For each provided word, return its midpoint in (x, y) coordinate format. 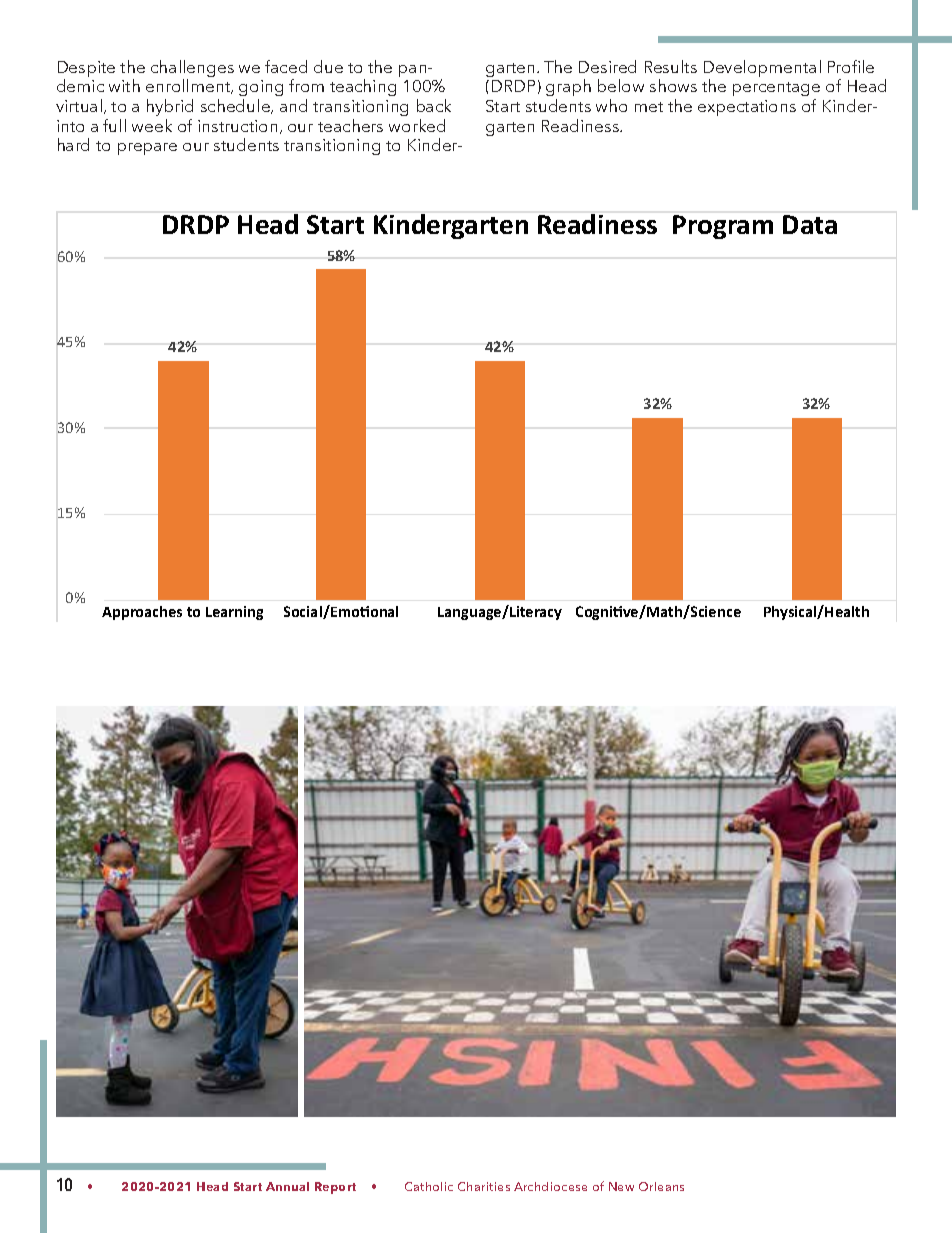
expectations (747, 108)
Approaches (142, 613)
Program (723, 227)
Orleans (661, 1186)
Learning (234, 613)
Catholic (429, 1186)
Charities (484, 1186)
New (621, 1186)
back (434, 105)
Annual (287, 1186)
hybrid (170, 107)
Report (335, 1188)
